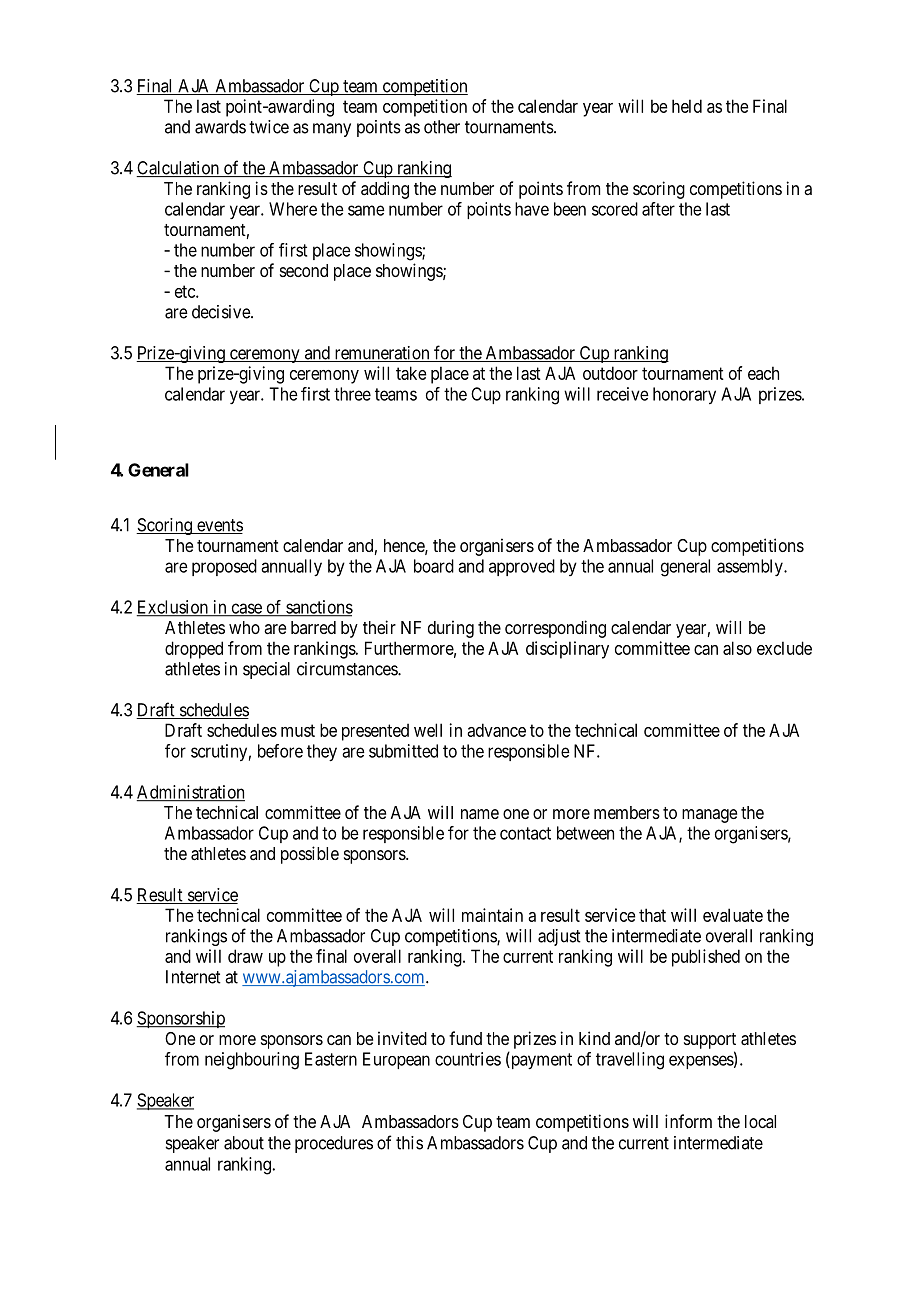 The width and height of the document is (924, 1308). I want to click on twice, so click(269, 127).
